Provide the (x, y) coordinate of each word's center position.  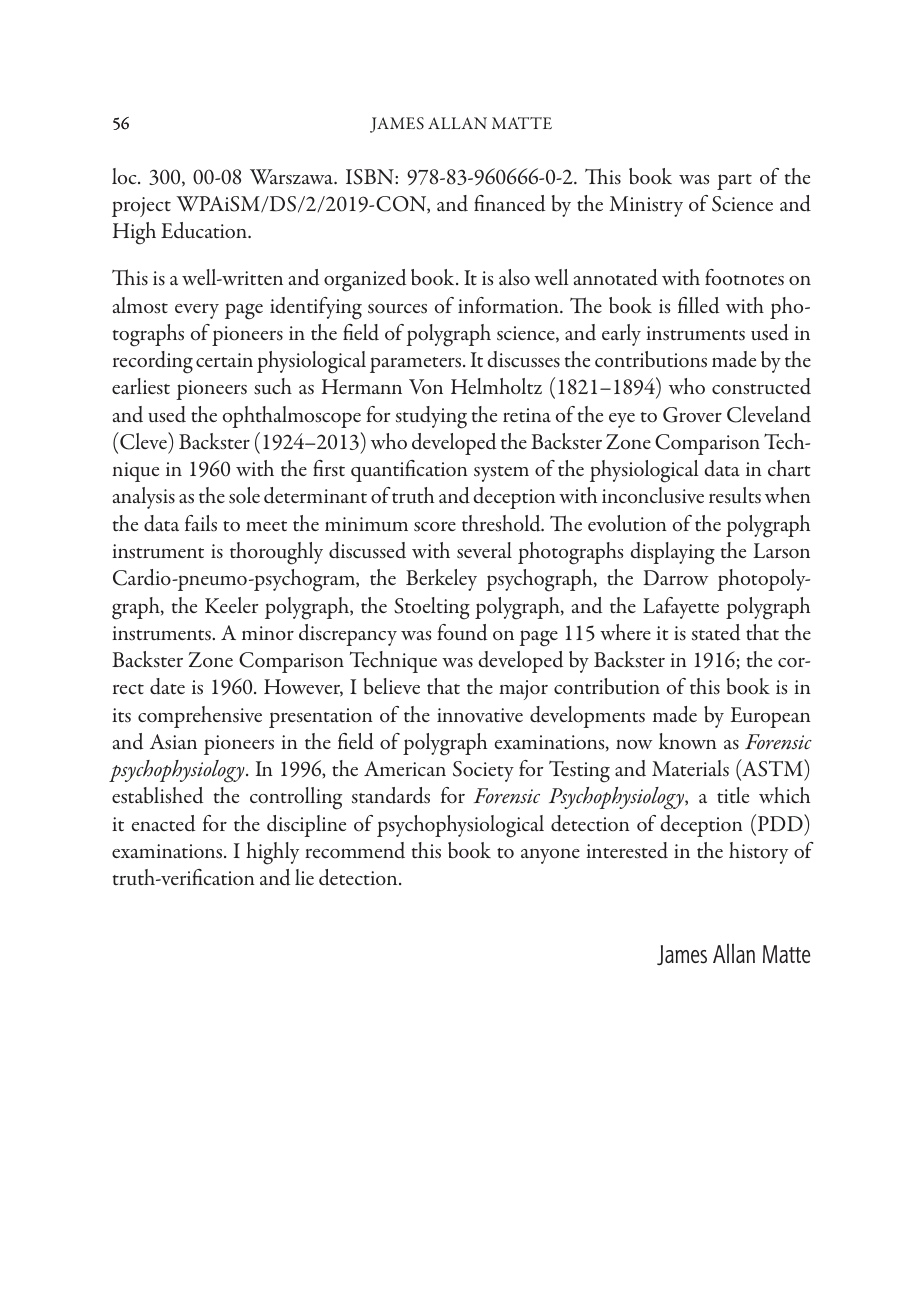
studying (431, 417)
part (734, 182)
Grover (692, 415)
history (758, 853)
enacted (163, 823)
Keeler (232, 605)
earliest (141, 386)
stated (716, 632)
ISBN (371, 177)
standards (391, 795)
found (462, 632)
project (141, 207)
